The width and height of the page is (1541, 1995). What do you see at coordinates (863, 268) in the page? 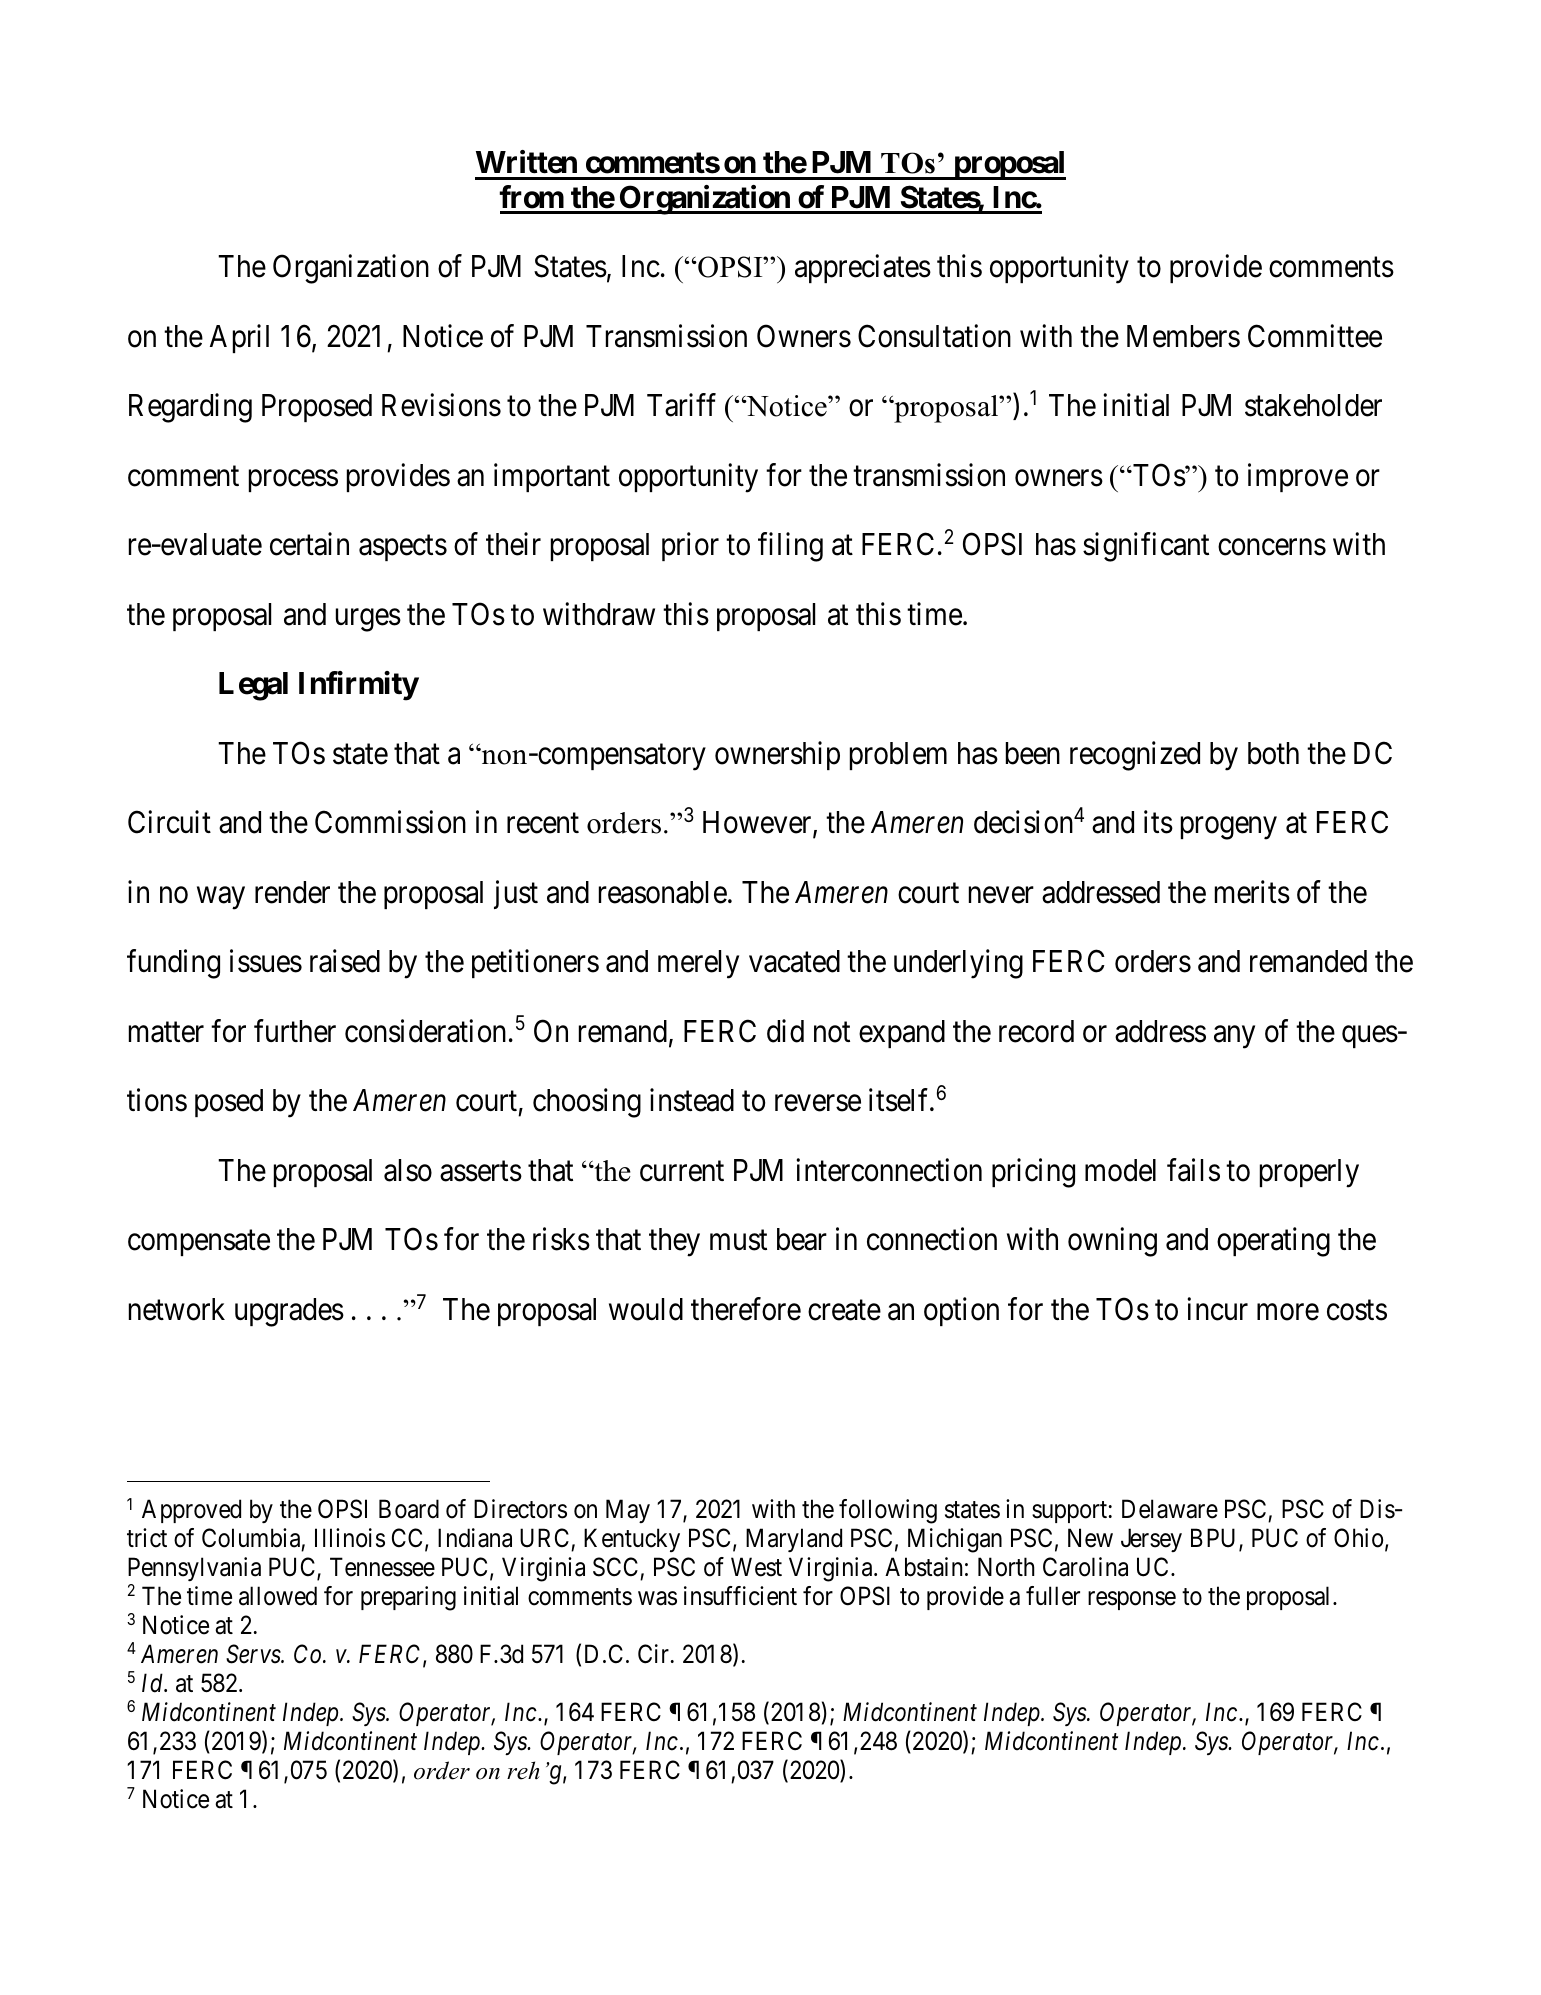
I see `appreciates` at bounding box center [863, 268].
